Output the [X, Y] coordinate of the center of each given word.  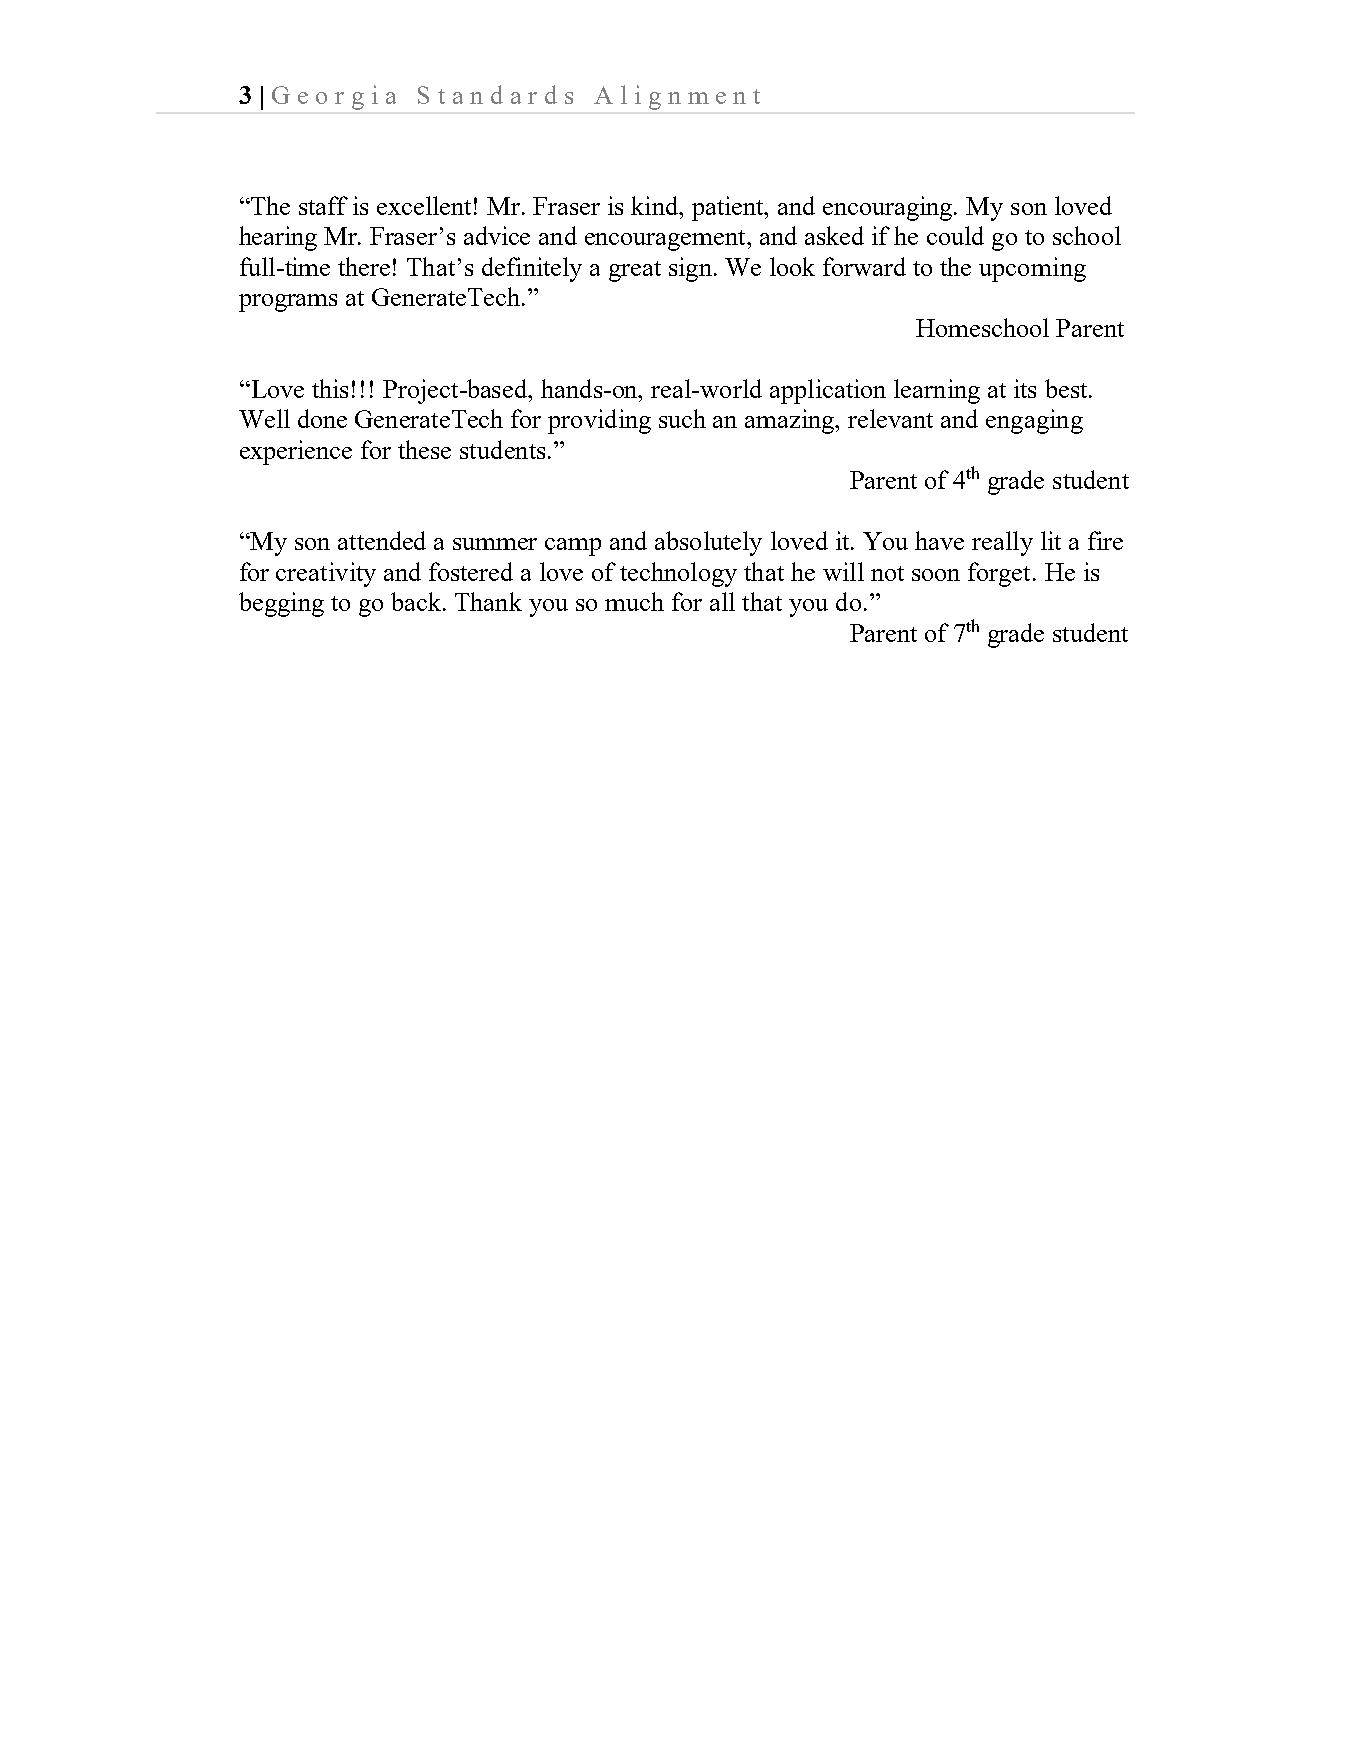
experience [296, 452]
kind [656, 205]
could [955, 235]
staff [323, 205]
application [828, 391]
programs [288, 303]
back [417, 601]
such [682, 418]
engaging [1034, 421]
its [1025, 388]
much [634, 601]
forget [1001, 574]
